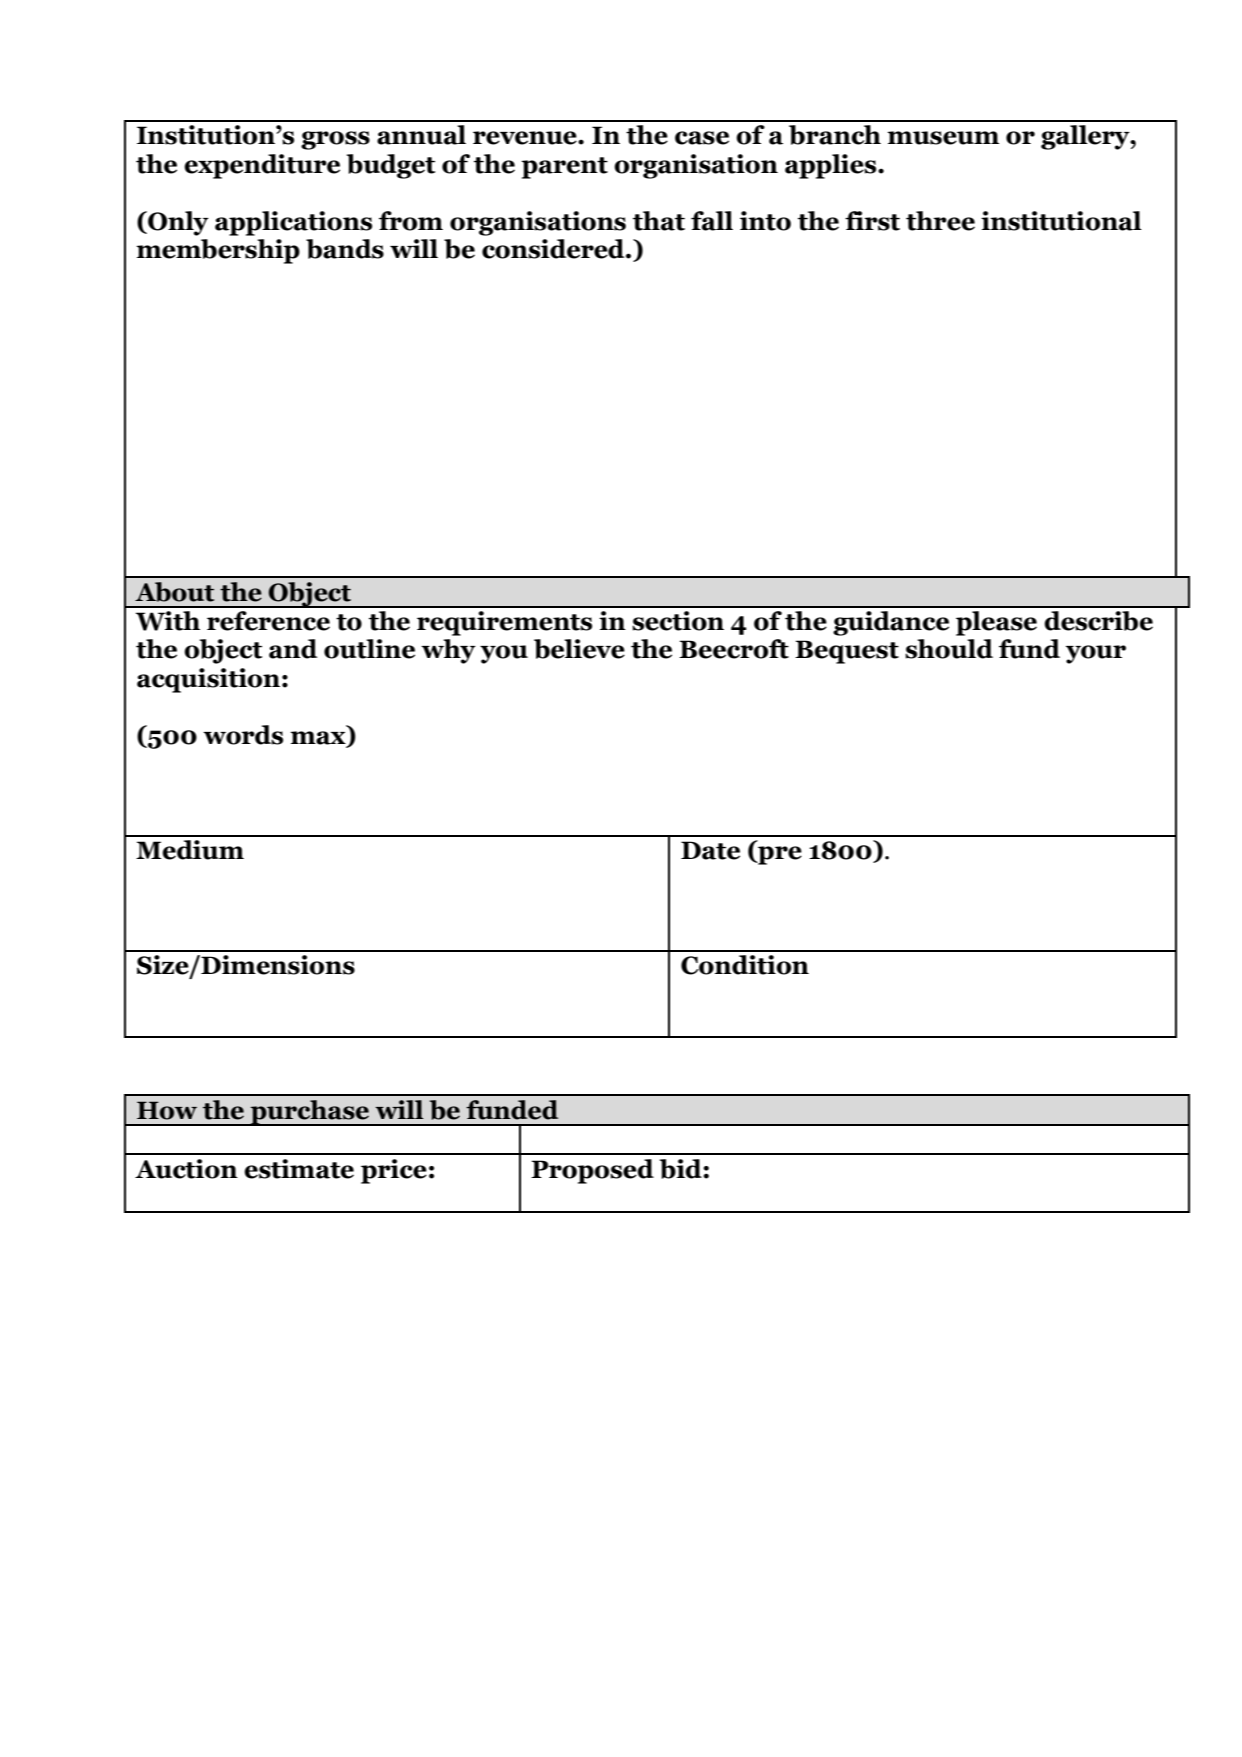 The image size is (1242, 1757). What do you see at coordinates (262, 166) in the screenshot?
I see `expenditure` at bounding box center [262, 166].
